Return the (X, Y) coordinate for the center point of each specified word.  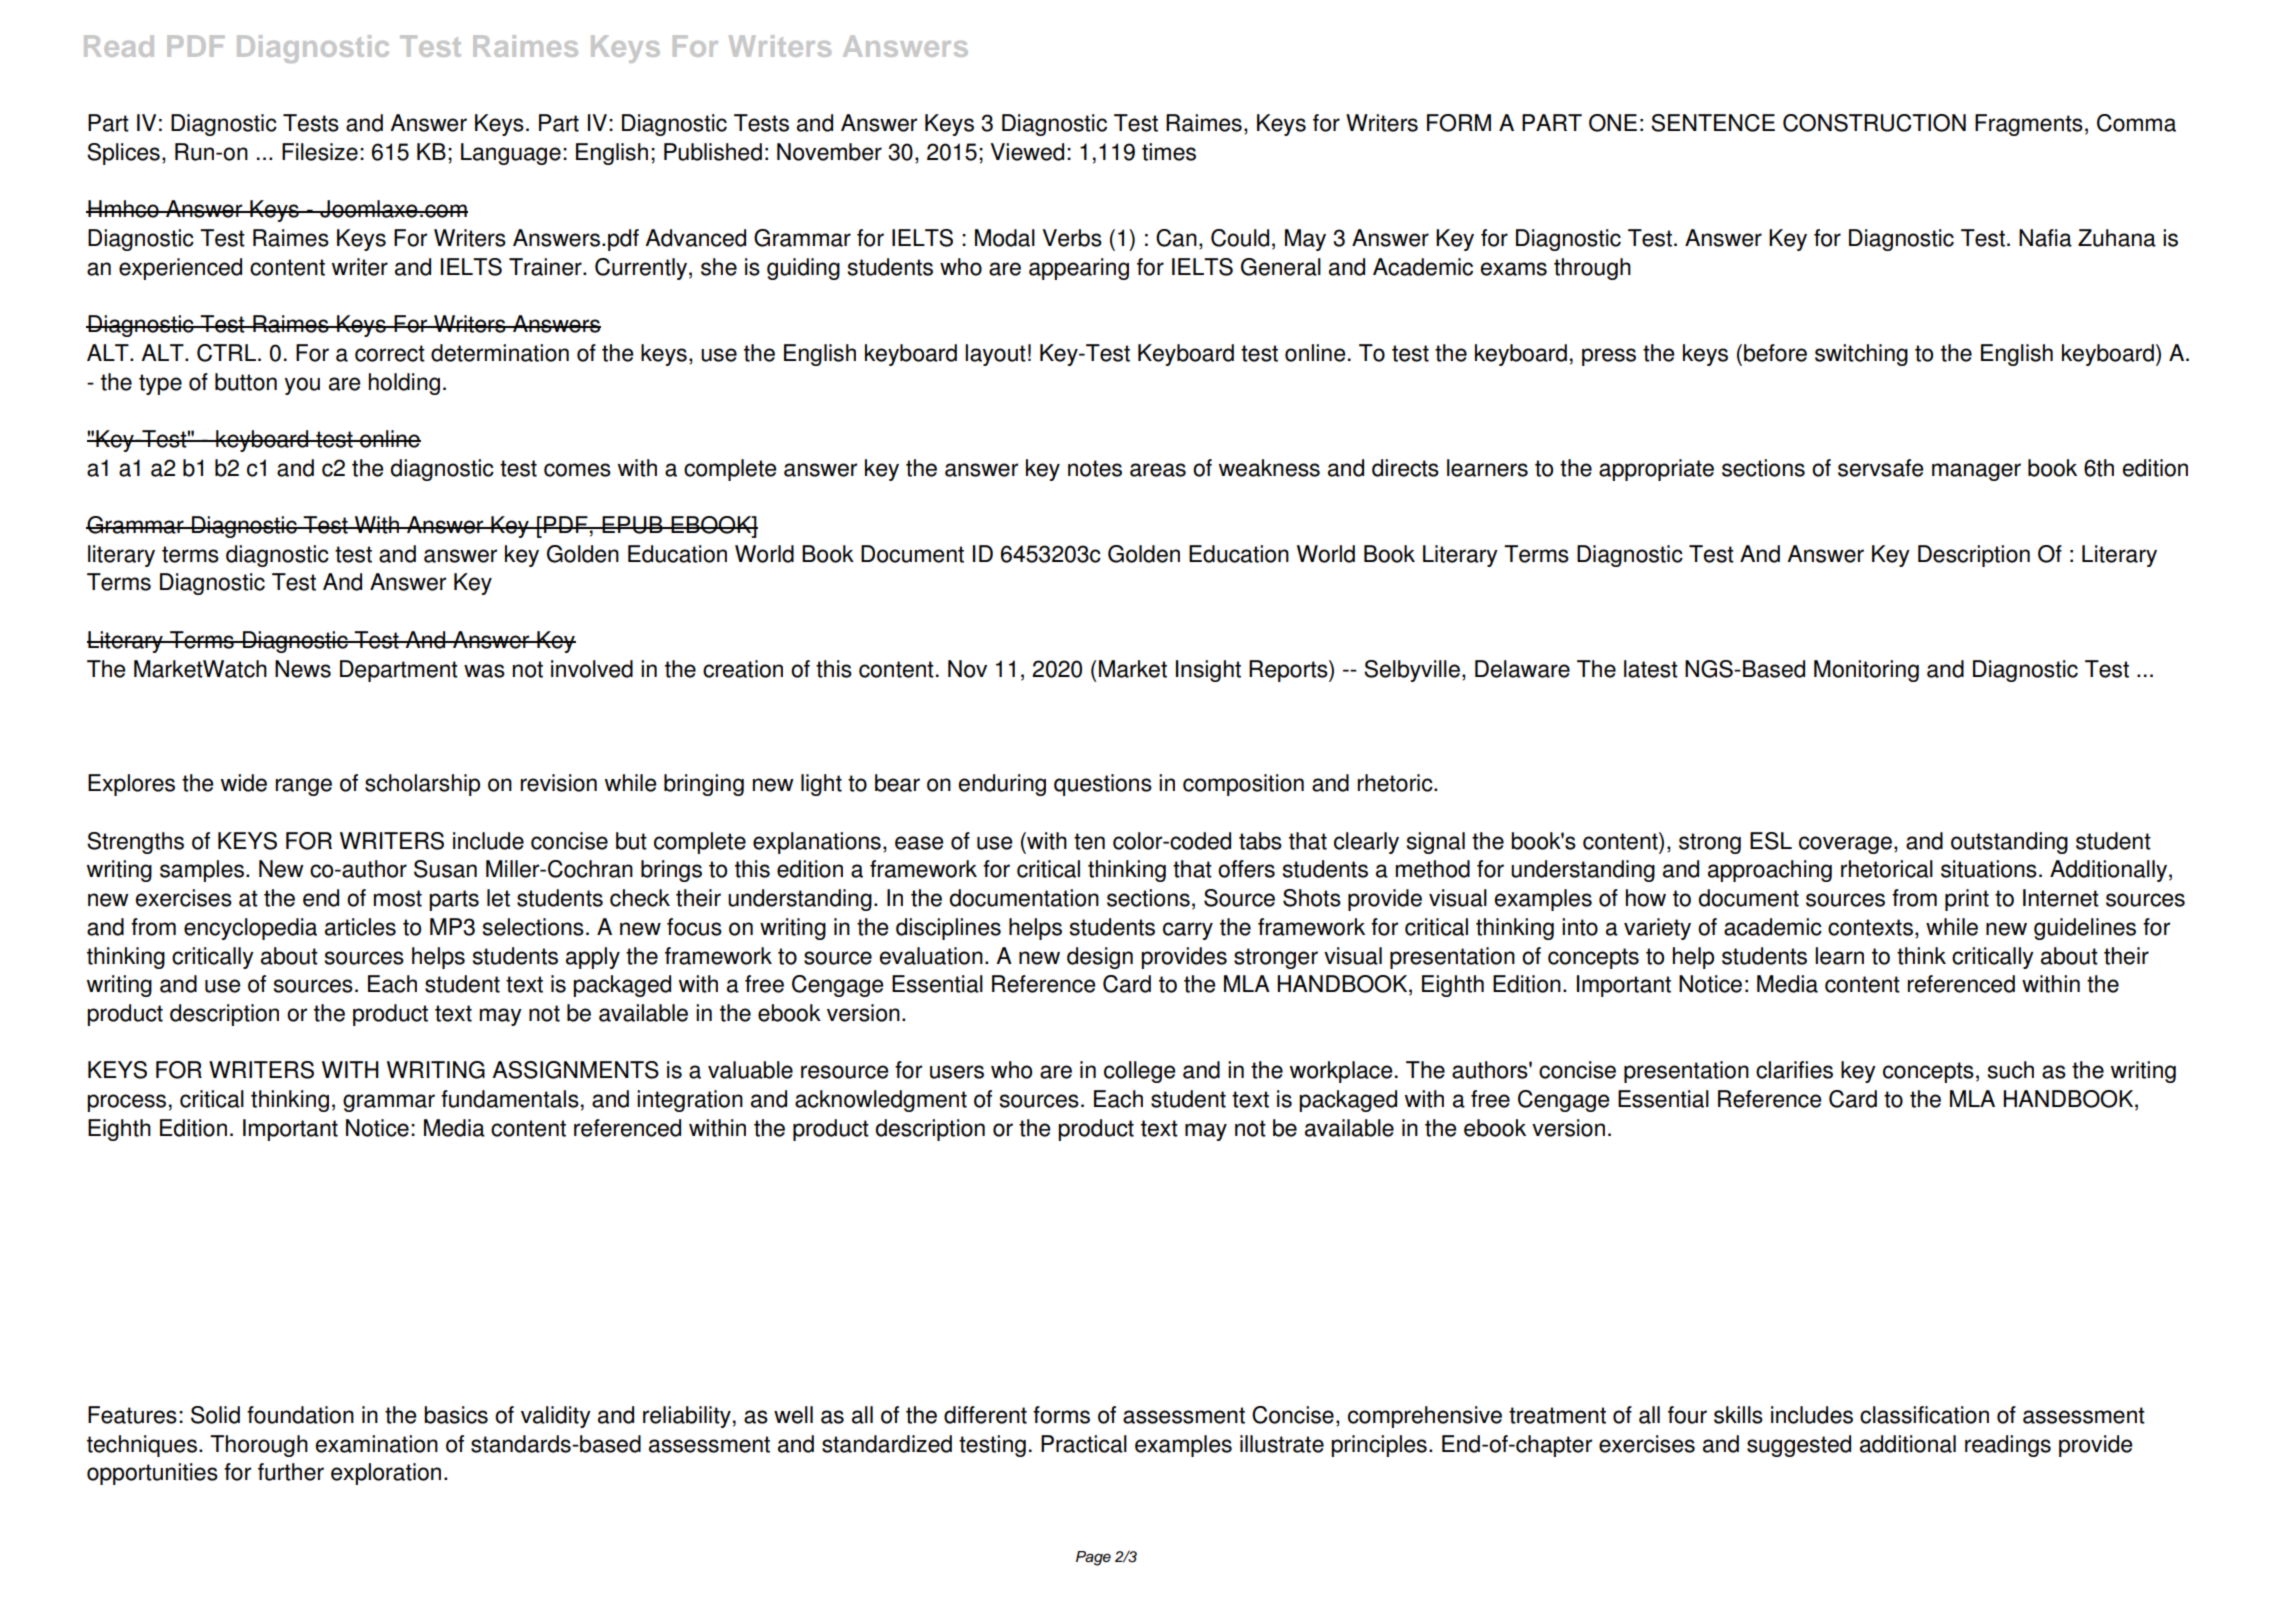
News (303, 669)
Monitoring (1866, 671)
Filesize (320, 152)
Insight (1208, 671)
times (1169, 152)
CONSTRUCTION (1874, 123)
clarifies (1794, 1070)
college (1140, 1072)
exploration (386, 1474)
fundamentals (510, 1099)
